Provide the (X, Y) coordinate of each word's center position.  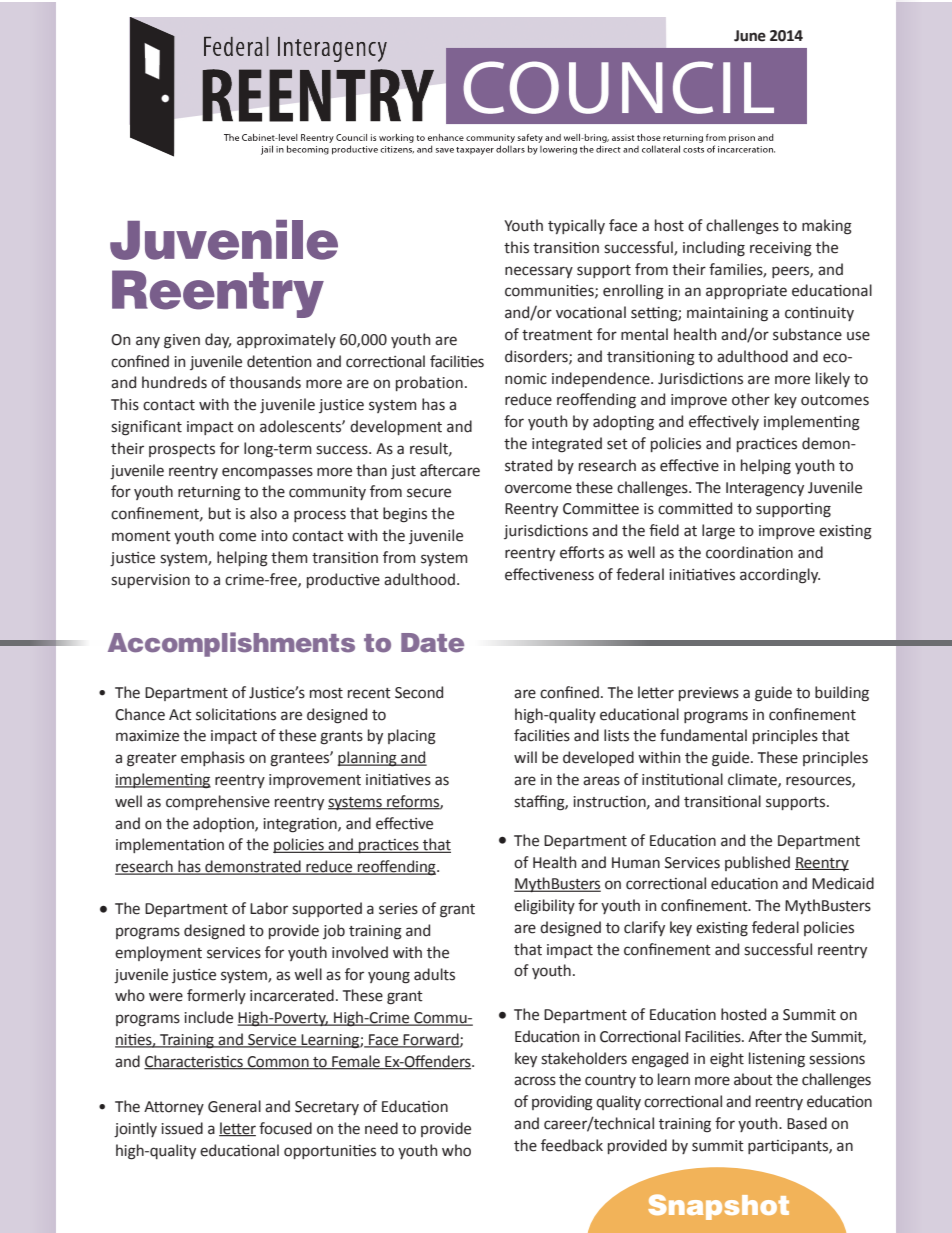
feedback (572, 1145)
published (757, 863)
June (750, 36)
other (751, 399)
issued (182, 1128)
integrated (567, 445)
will (525, 757)
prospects (182, 450)
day (218, 340)
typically (576, 226)
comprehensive (218, 802)
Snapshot (718, 1207)
